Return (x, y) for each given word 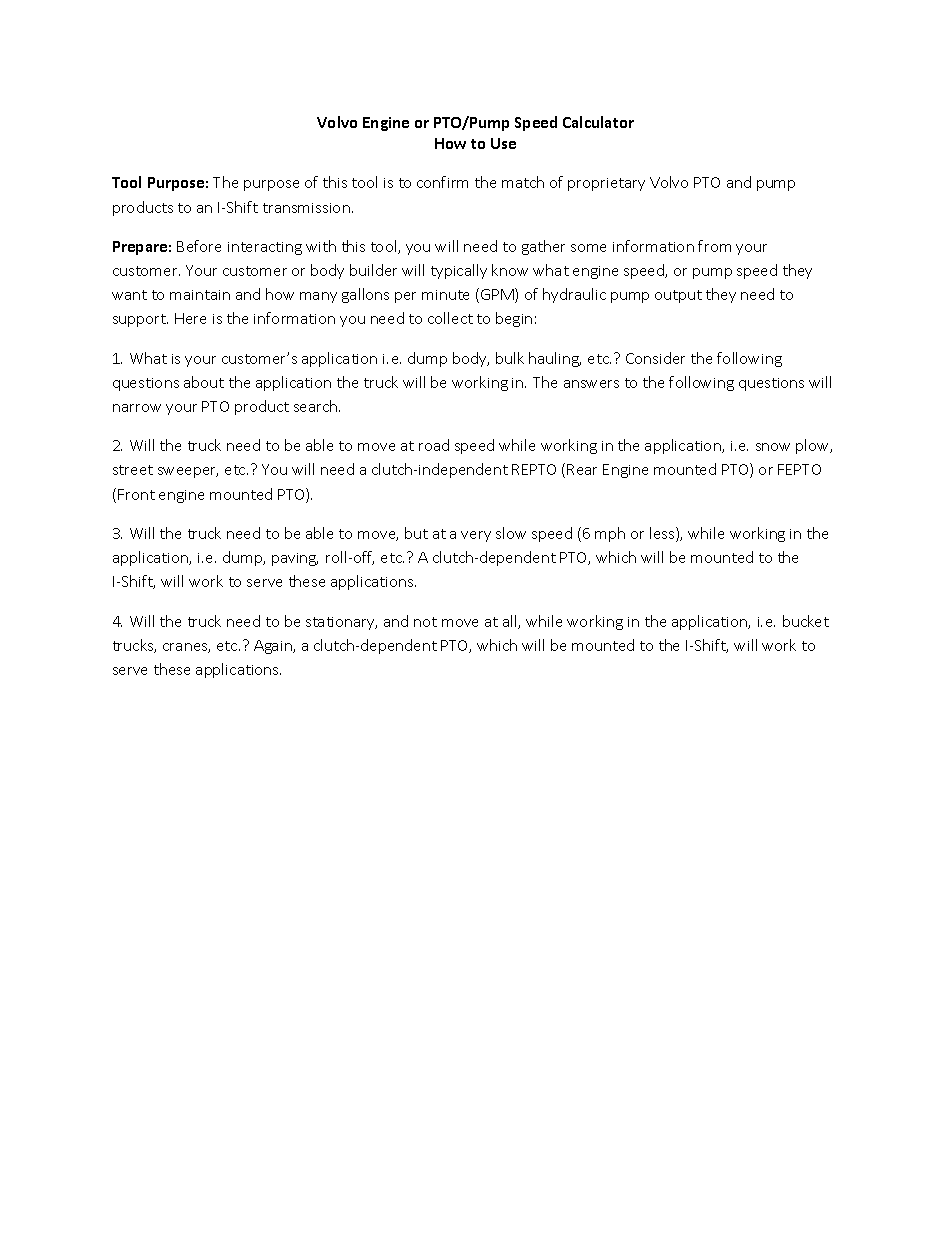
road (434, 445)
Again (274, 647)
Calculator (598, 122)
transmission (306, 208)
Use (503, 143)
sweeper (188, 472)
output (678, 296)
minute (445, 295)
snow (773, 447)
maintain (200, 295)
